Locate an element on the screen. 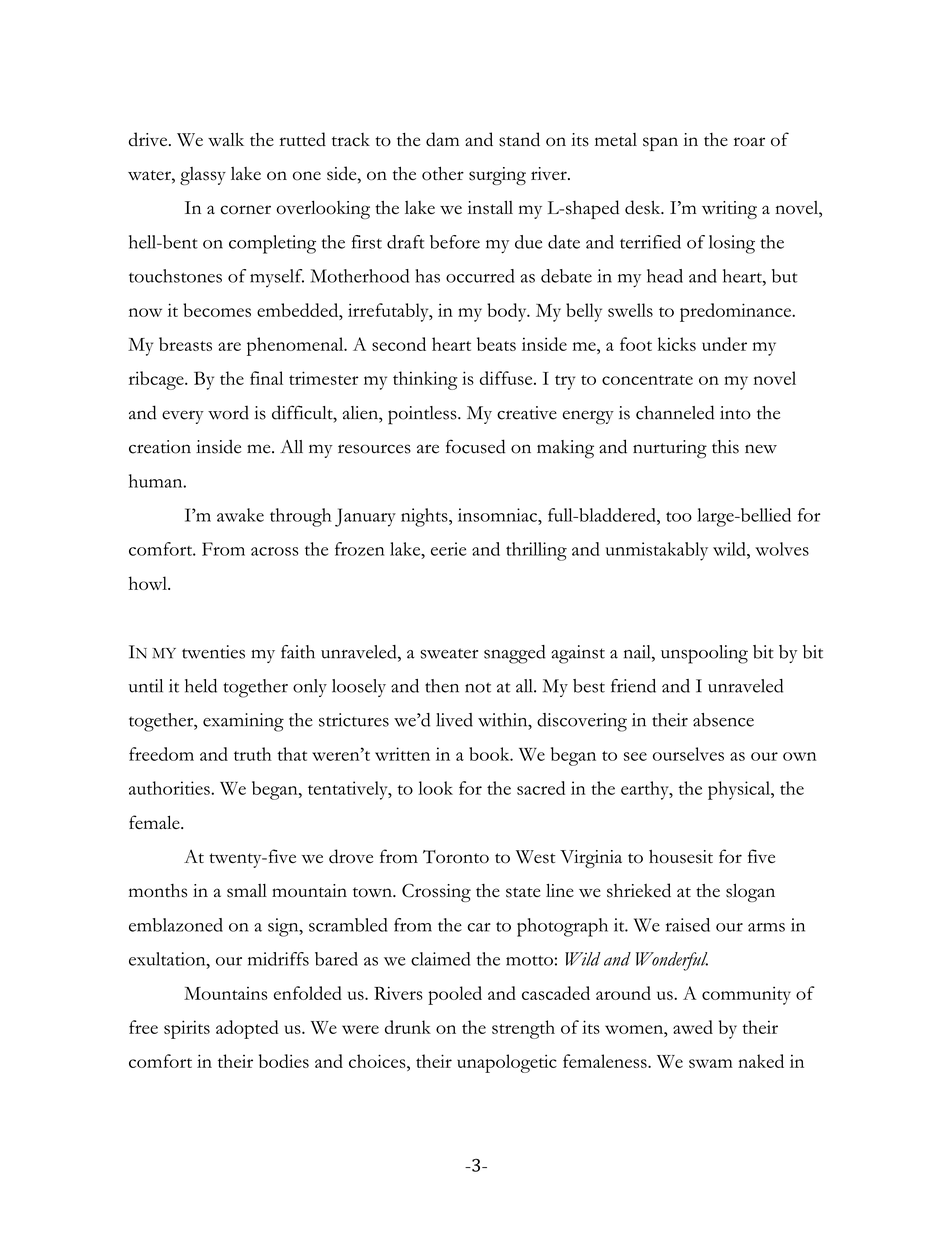  roar is located at coordinates (749, 142).
